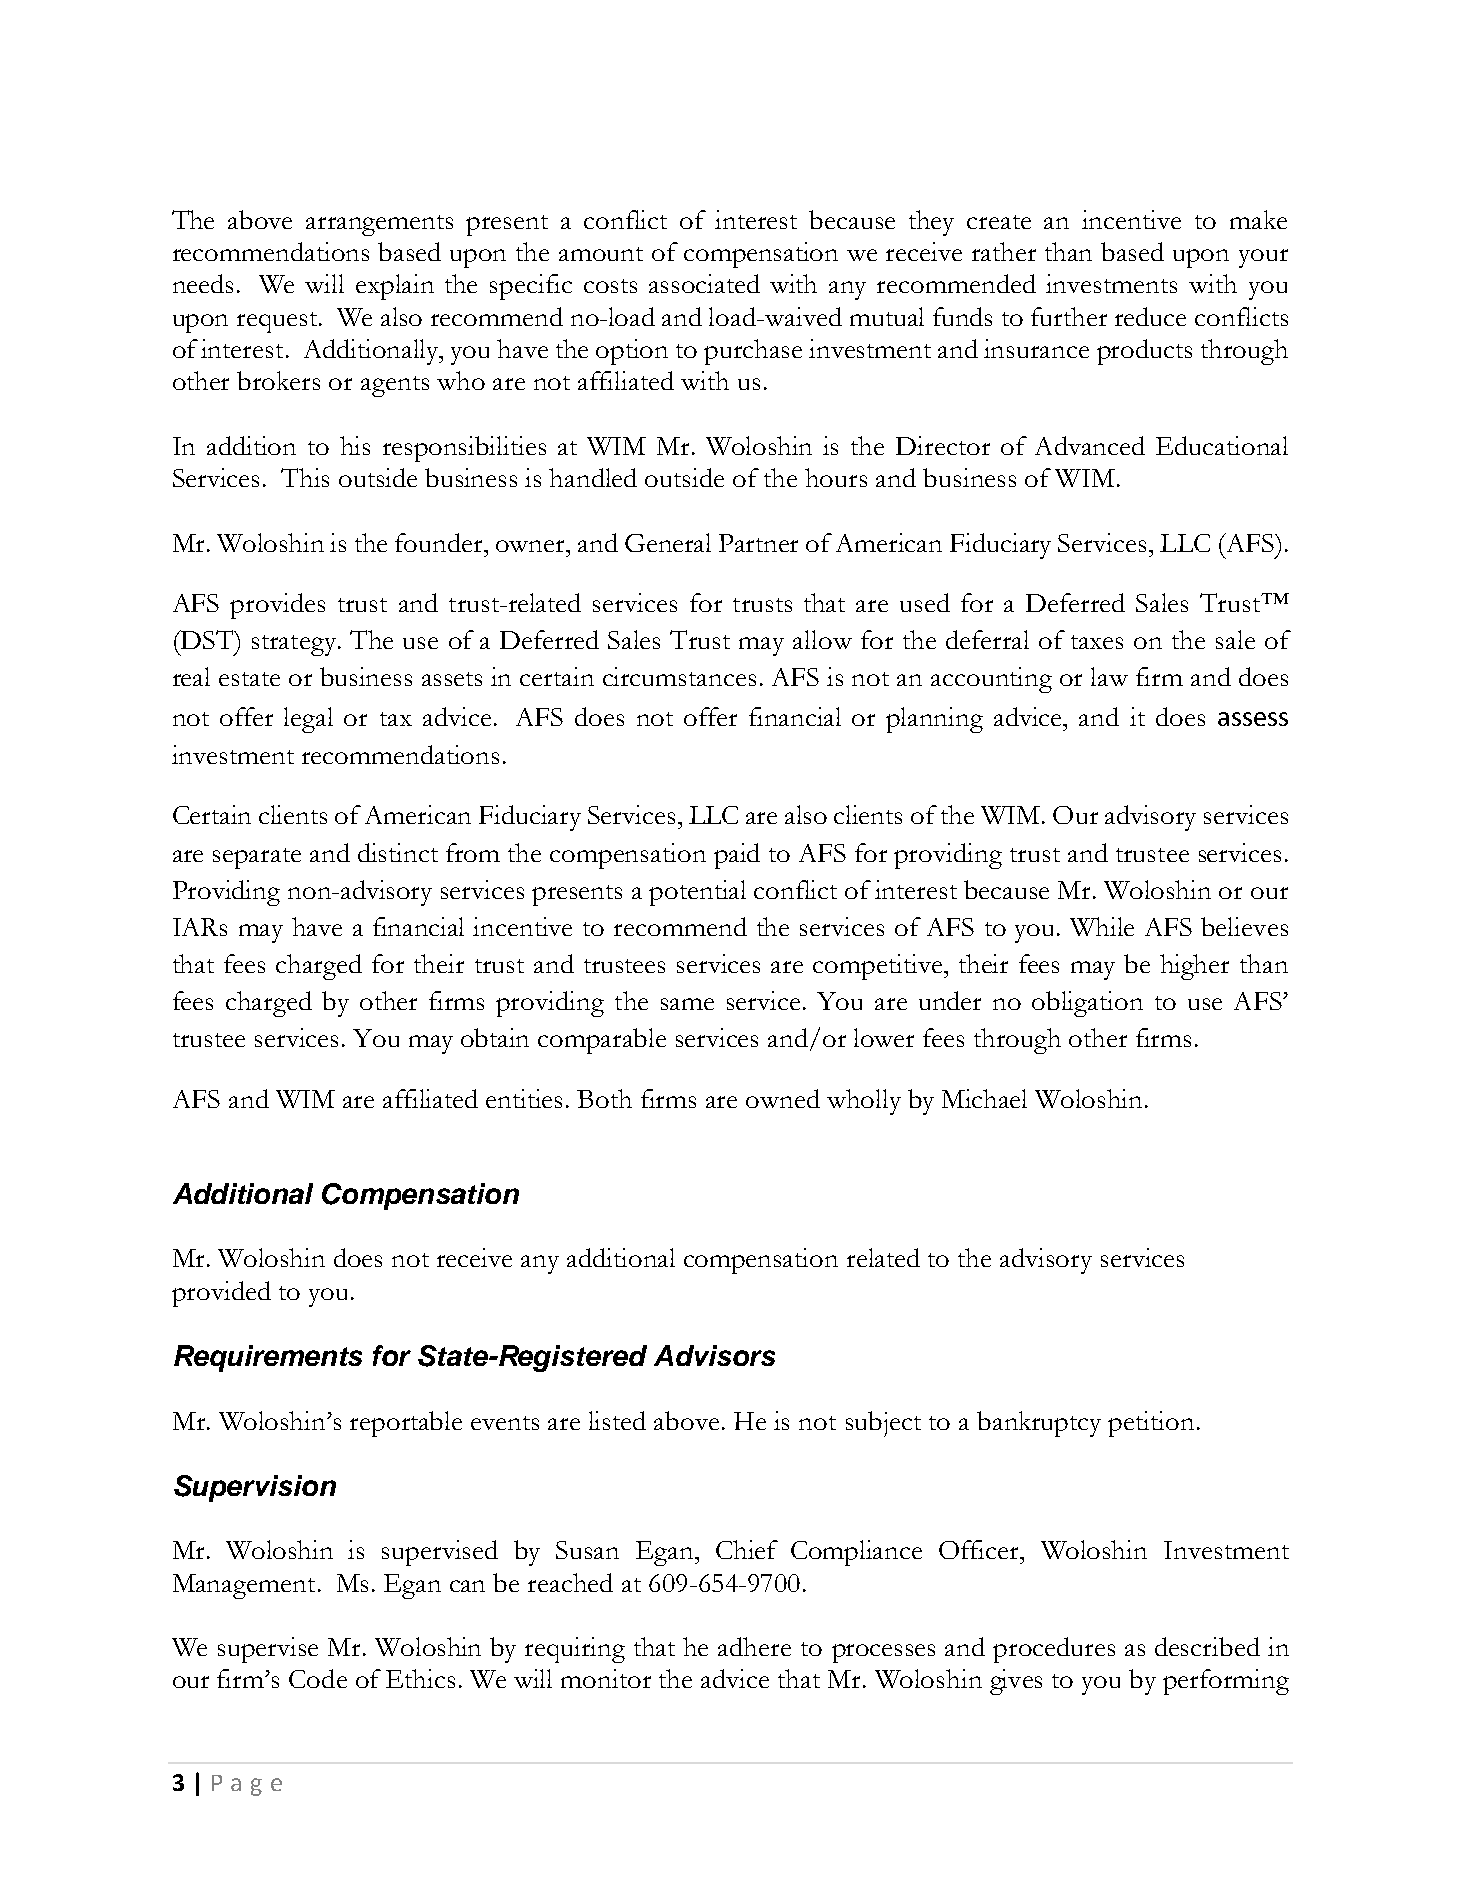  What do you see at coordinates (1150, 316) in the screenshot?
I see `reduce` at bounding box center [1150, 316].
